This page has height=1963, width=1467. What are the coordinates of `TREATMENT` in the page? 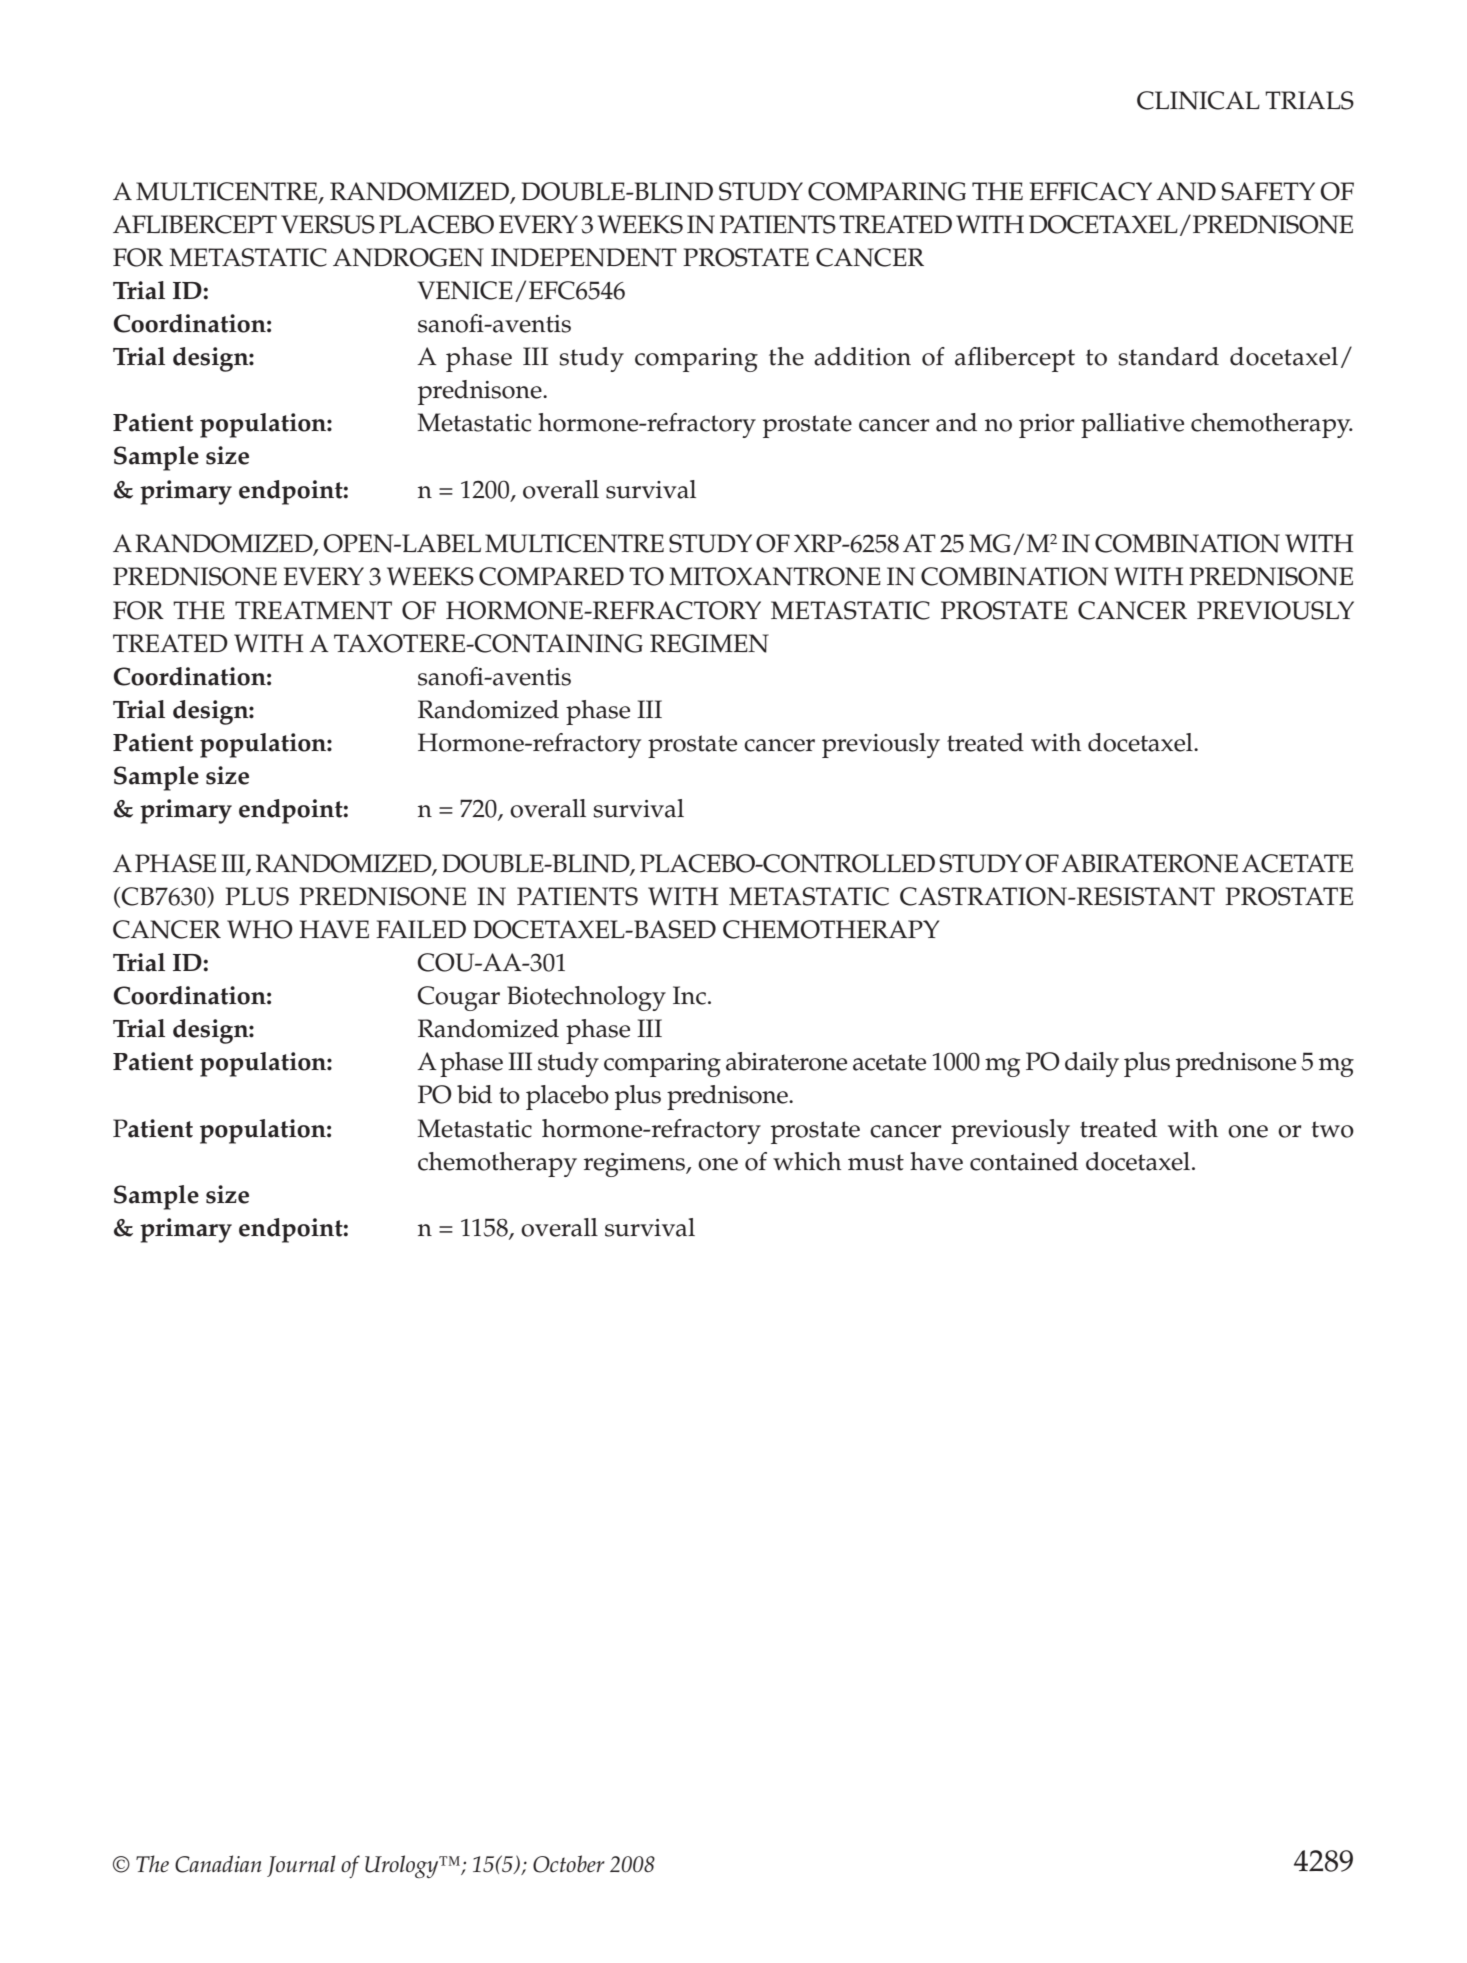 It's located at (313, 610).
